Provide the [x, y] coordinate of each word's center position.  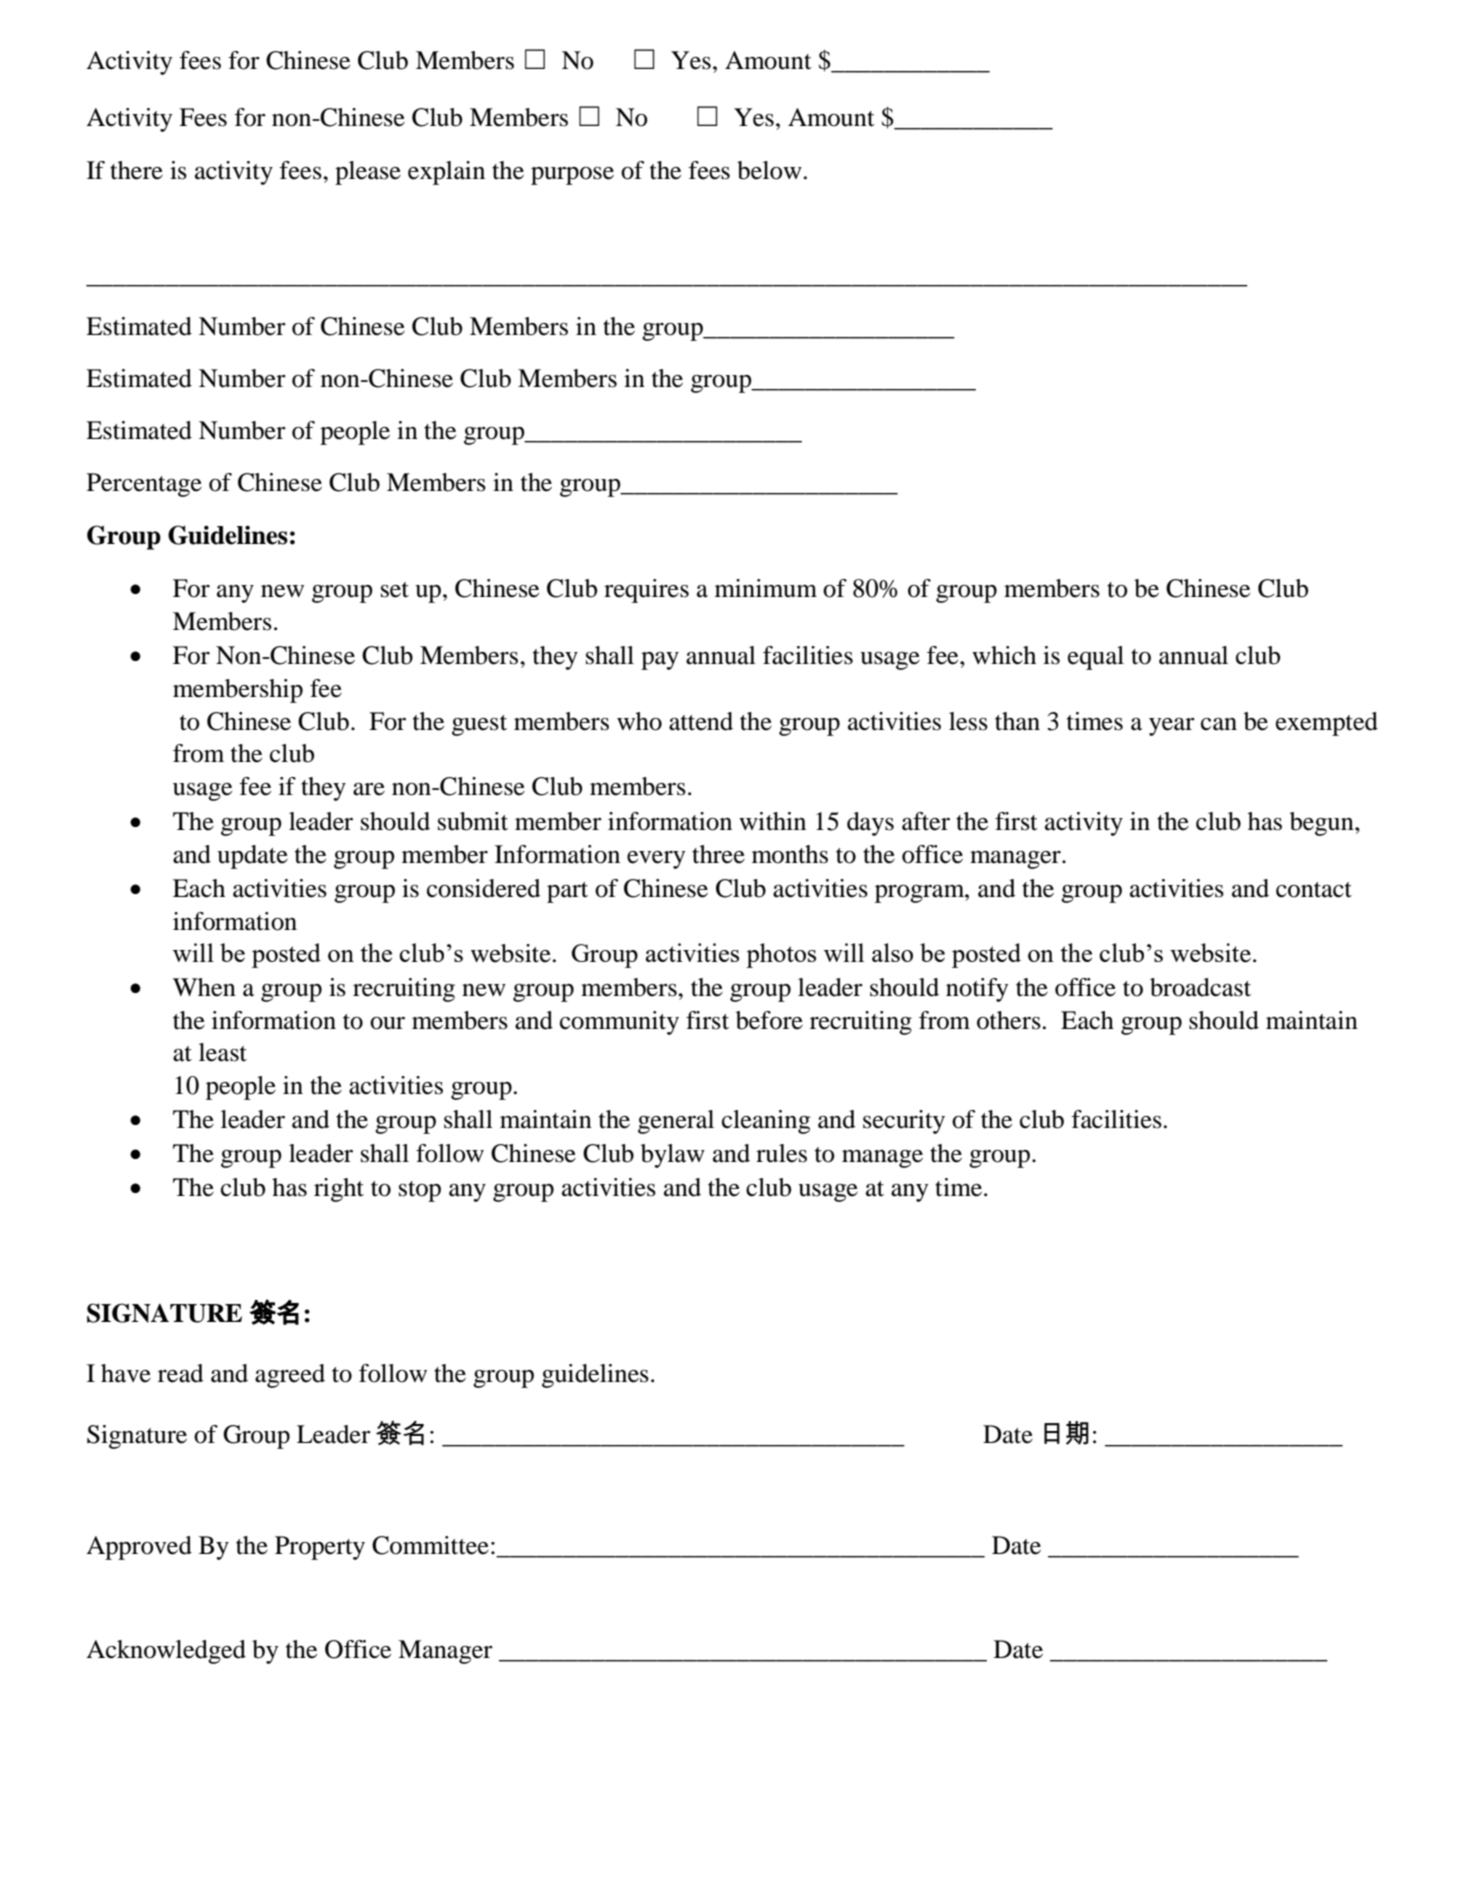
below [769, 170]
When [204, 987]
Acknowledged [166, 1652]
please [368, 173]
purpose [572, 176]
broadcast [1200, 987]
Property [320, 1548]
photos [781, 955]
